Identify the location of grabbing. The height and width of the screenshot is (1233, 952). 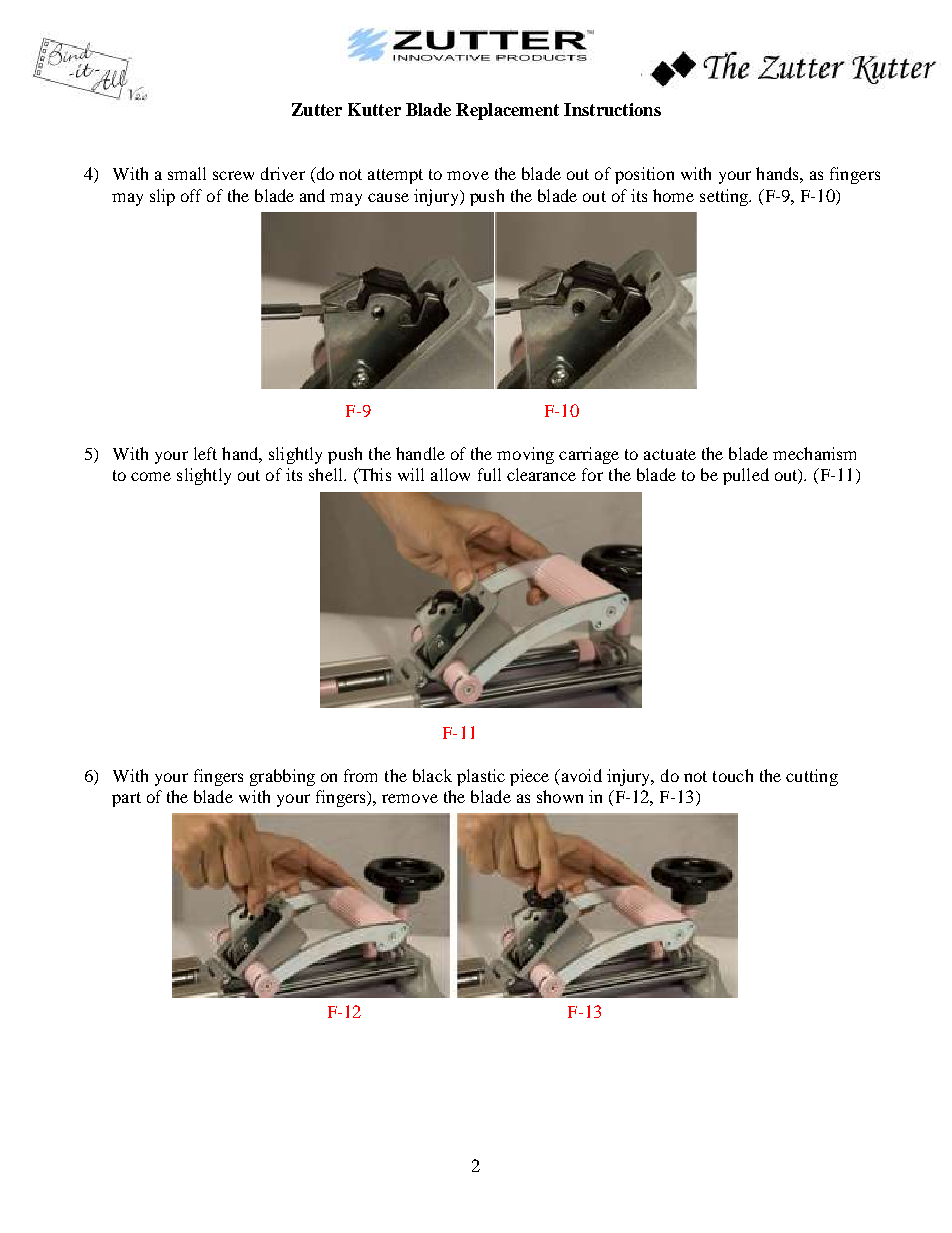
(282, 777).
